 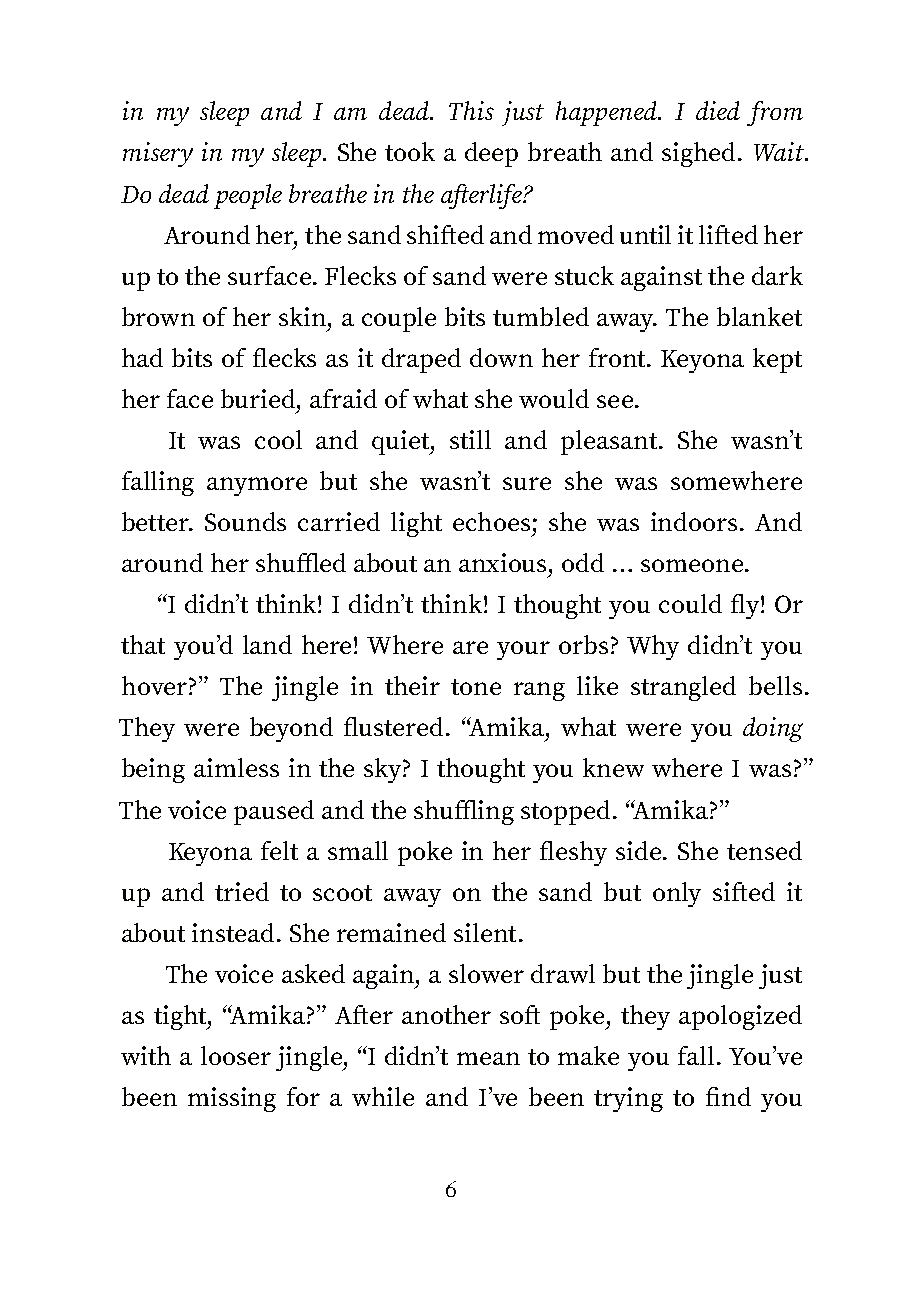 I want to click on sighed, so click(x=698, y=154).
